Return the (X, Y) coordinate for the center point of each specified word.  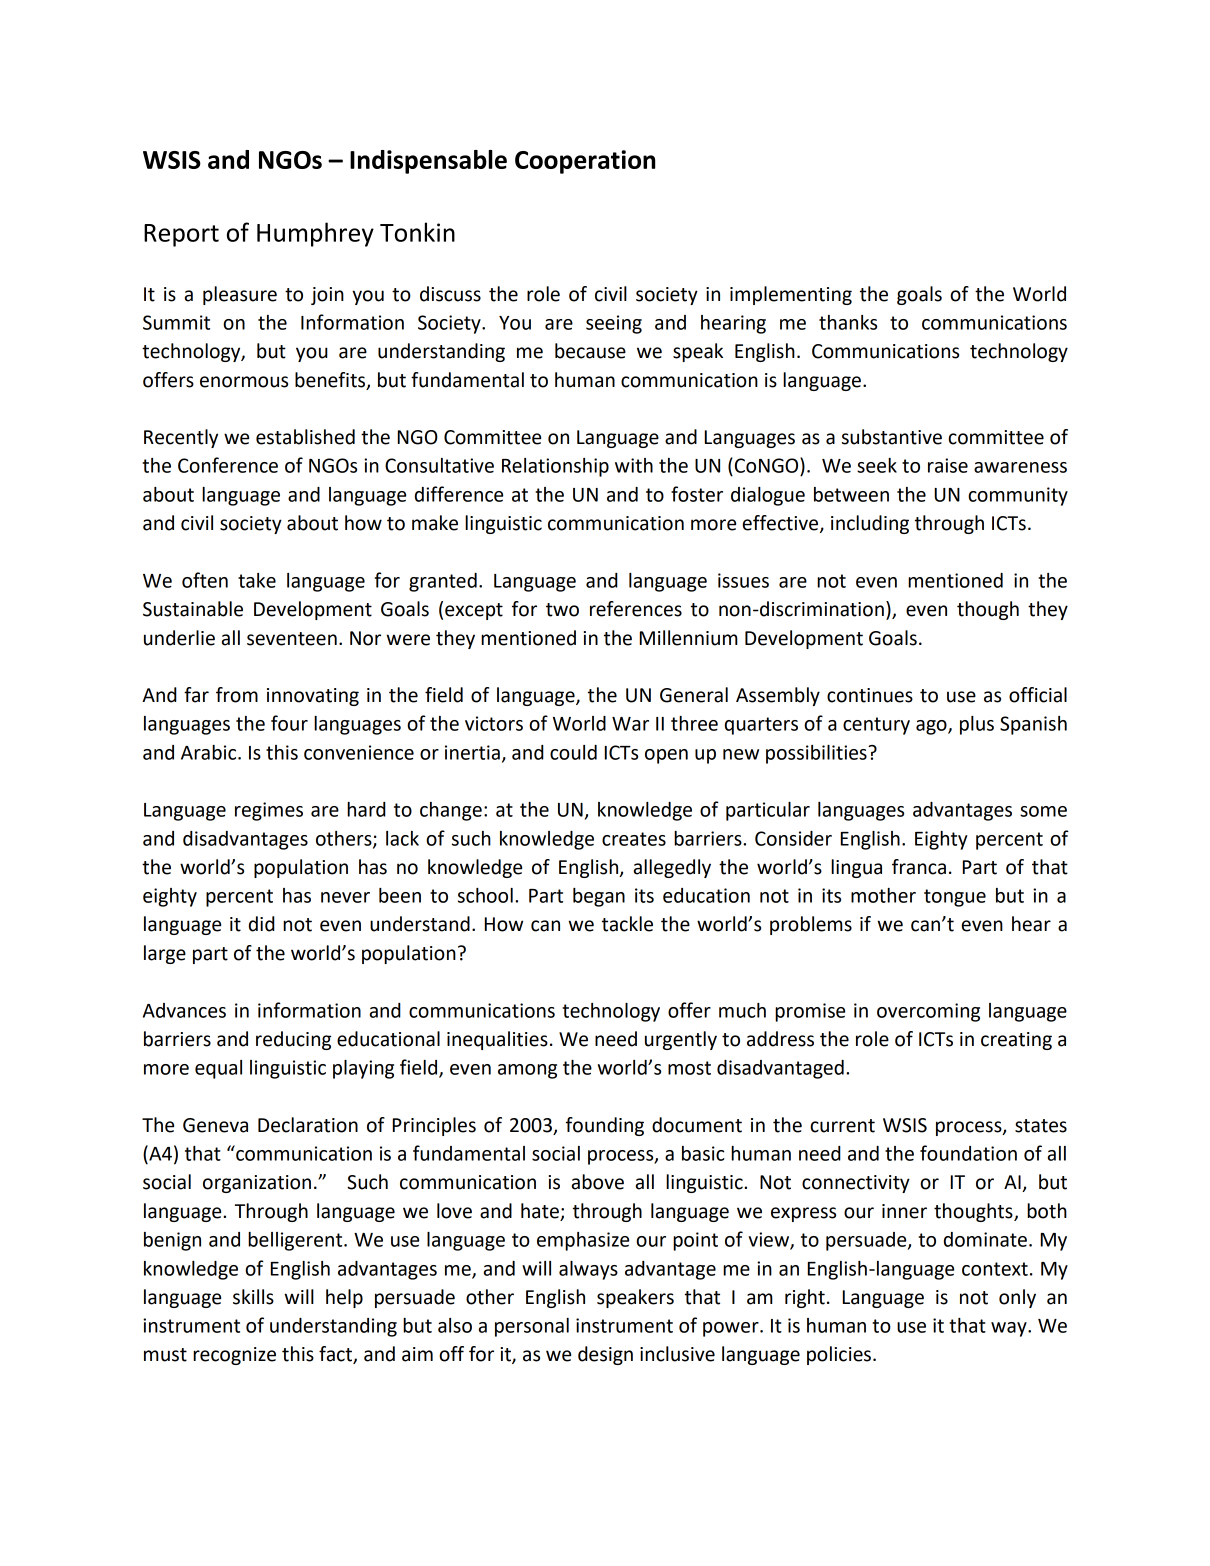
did (262, 924)
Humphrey (315, 234)
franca (919, 867)
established (305, 437)
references (636, 609)
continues (870, 695)
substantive (892, 437)
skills (253, 1297)
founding (605, 1126)
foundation (968, 1153)
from (237, 695)
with (634, 465)
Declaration (308, 1125)
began (599, 897)
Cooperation (585, 162)
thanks (848, 322)
